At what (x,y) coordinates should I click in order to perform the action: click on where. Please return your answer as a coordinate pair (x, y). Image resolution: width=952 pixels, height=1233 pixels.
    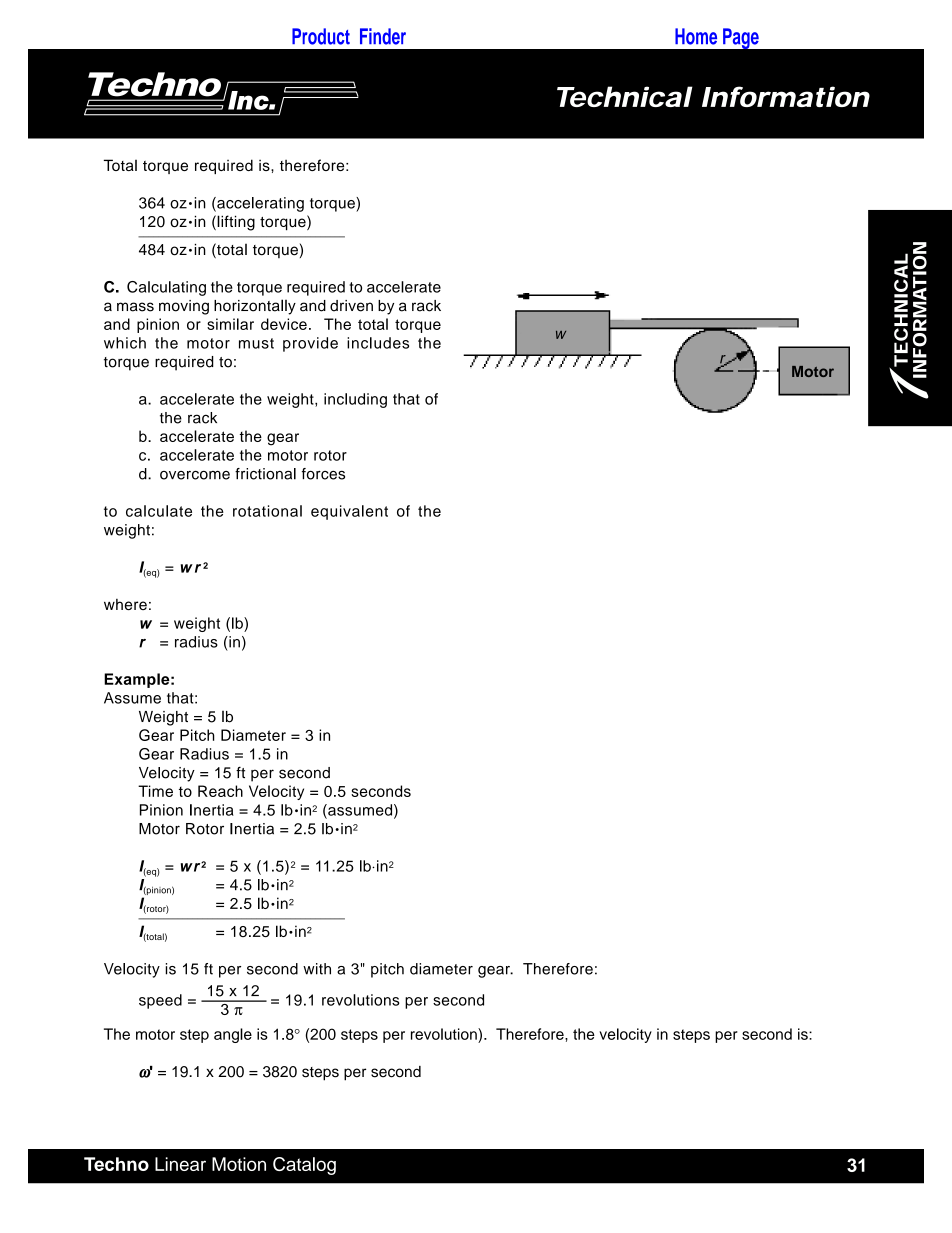
    Looking at the image, I should click on (125, 604).
